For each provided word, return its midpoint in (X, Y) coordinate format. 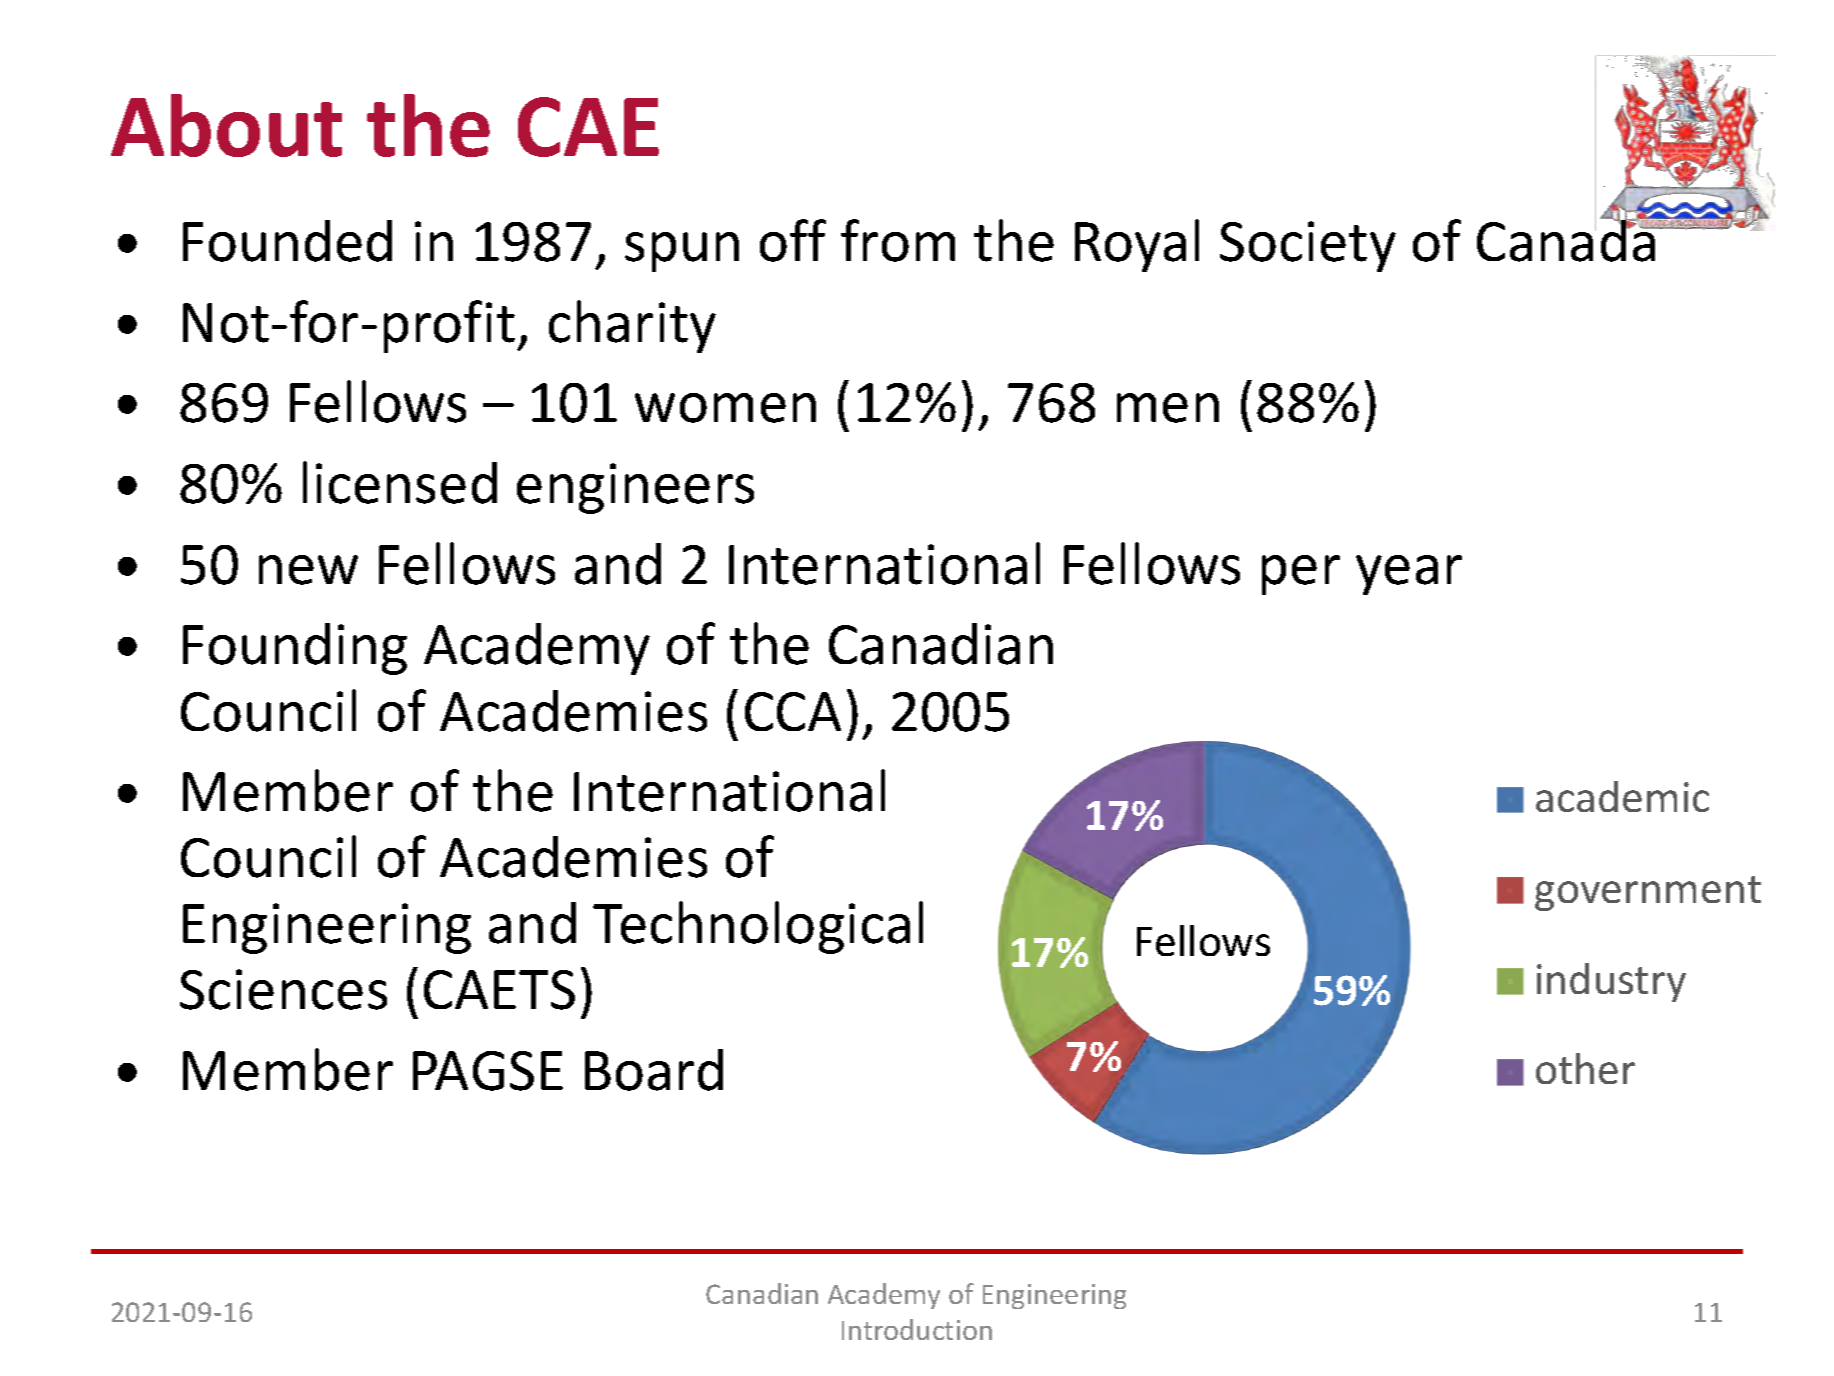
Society (1308, 246)
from (898, 240)
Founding (295, 649)
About (226, 125)
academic (1622, 796)
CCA (793, 711)
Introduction (917, 1329)
